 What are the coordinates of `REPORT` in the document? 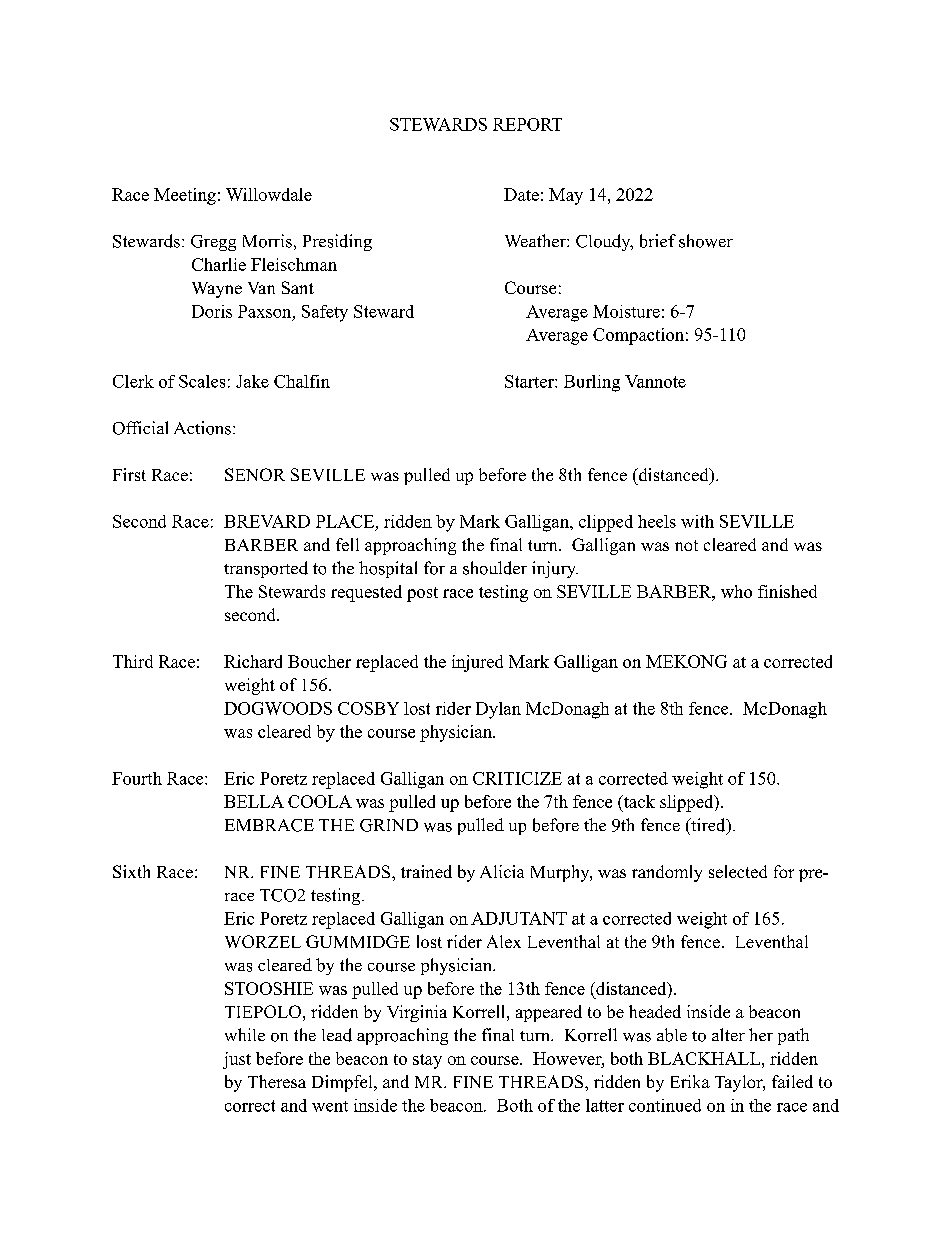 It's located at (527, 124).
